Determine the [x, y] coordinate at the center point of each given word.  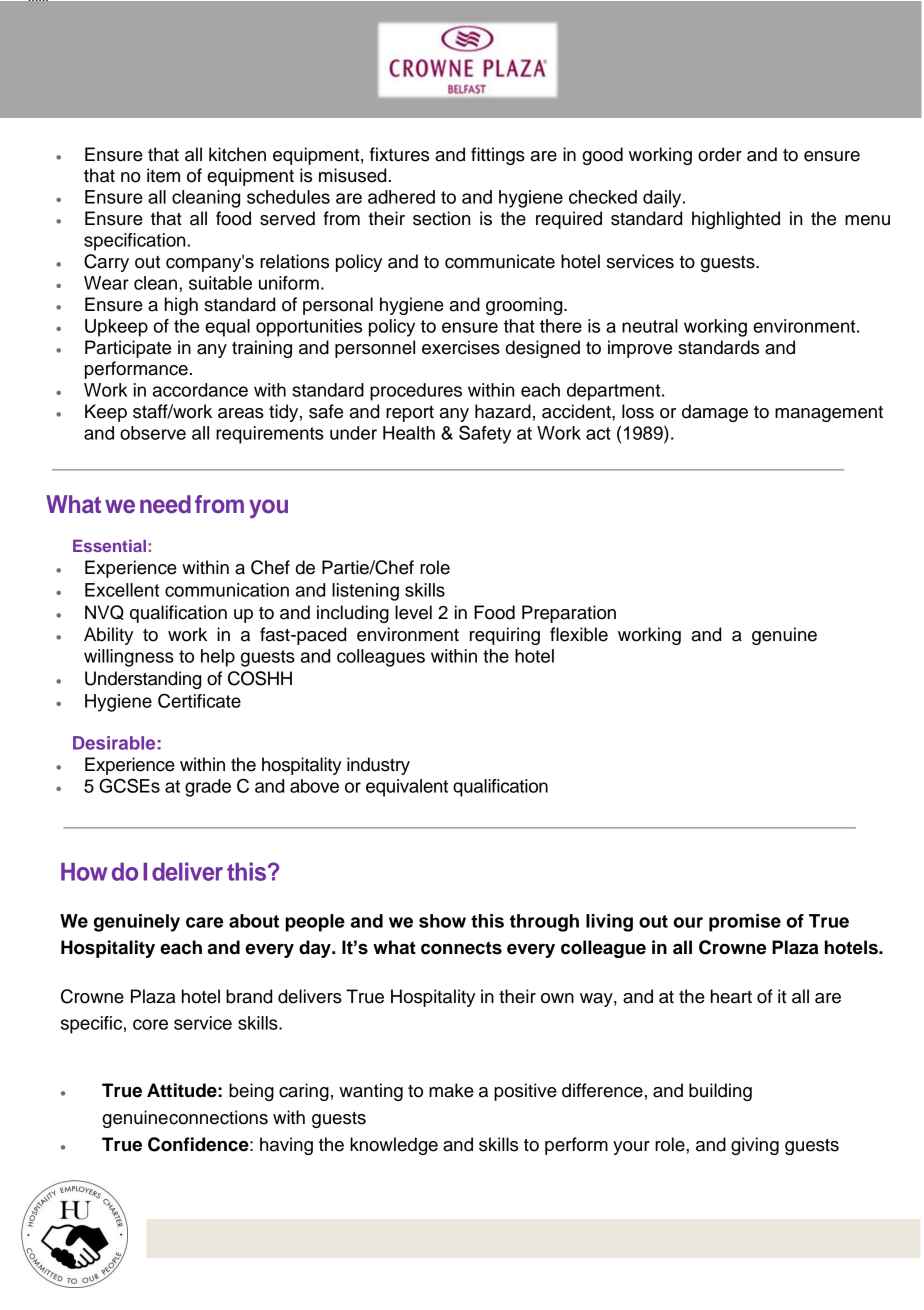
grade [208, 788]
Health [409, 433]
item [163, 175]
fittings [498, 156]
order [720, 154]
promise [745, 923]
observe [153, 433]
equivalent [407, 788]
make [451, 1090]
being [251, 1092]
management [829, 414]
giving [755, 1146]
